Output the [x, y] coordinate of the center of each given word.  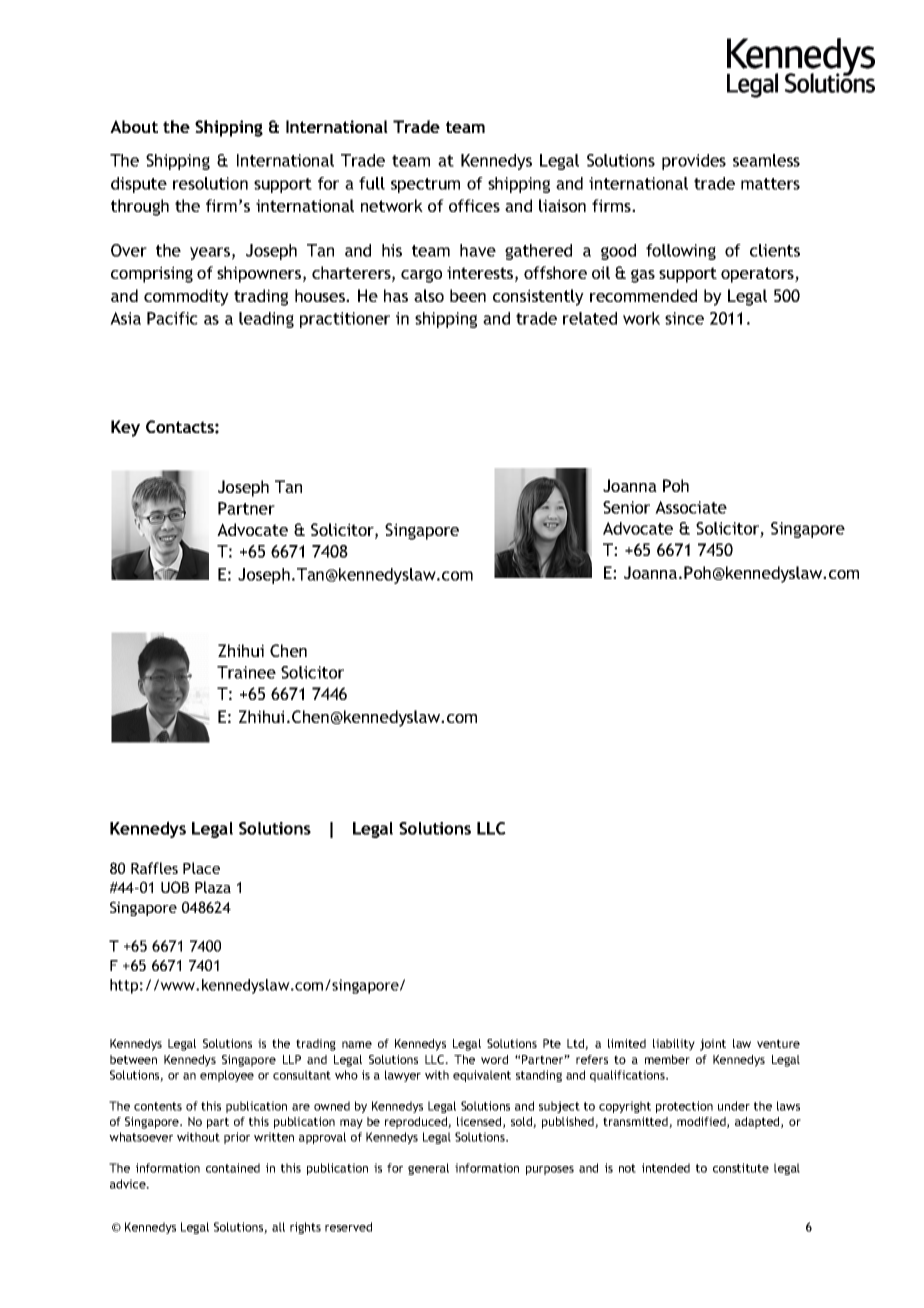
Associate [691, 507]
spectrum [425, 185]
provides [694, 162]
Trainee [246, 672]
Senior [626, 507]
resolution [210, 183]
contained [233, 1168]
